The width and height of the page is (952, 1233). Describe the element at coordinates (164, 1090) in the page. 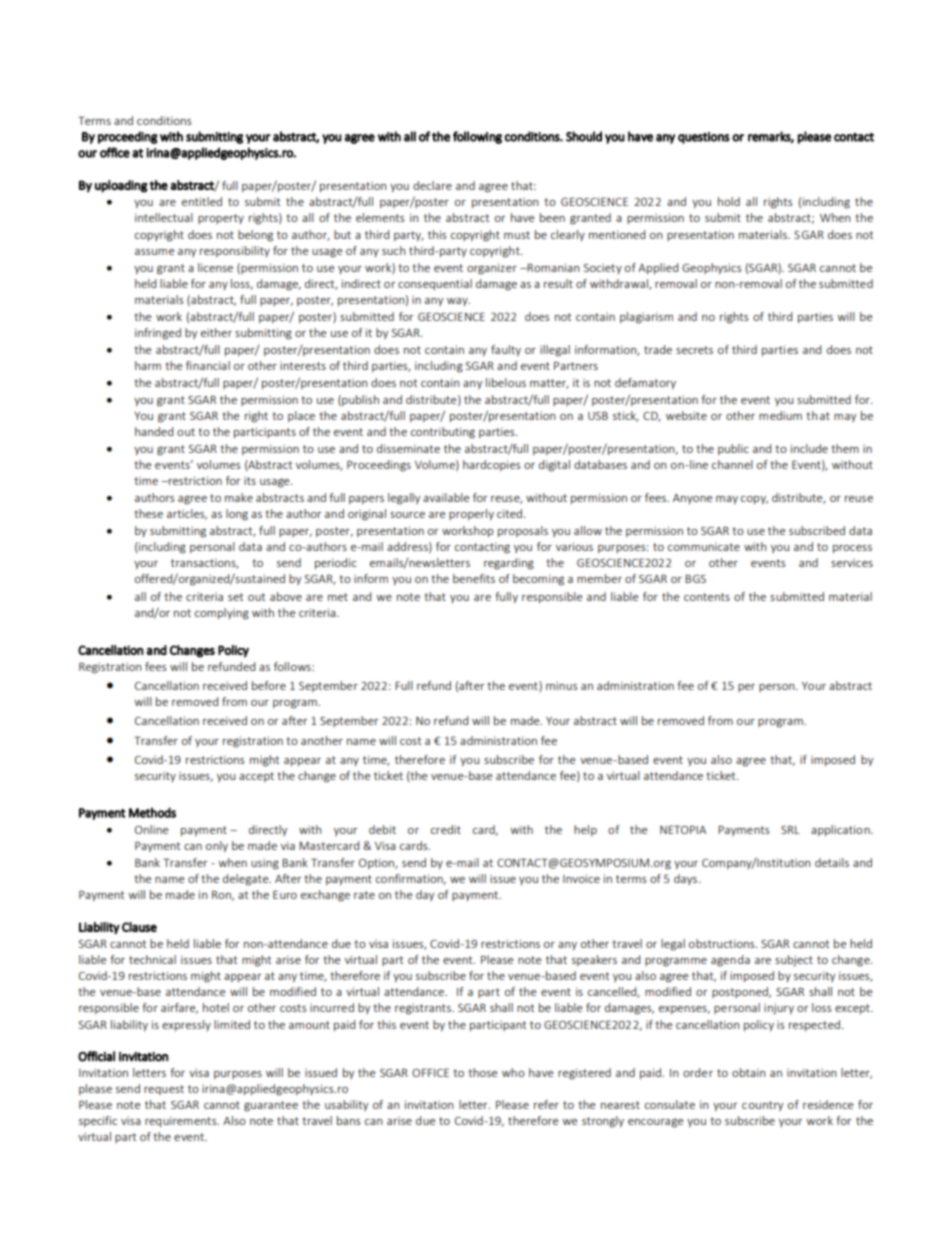

I see `request` at that location.
